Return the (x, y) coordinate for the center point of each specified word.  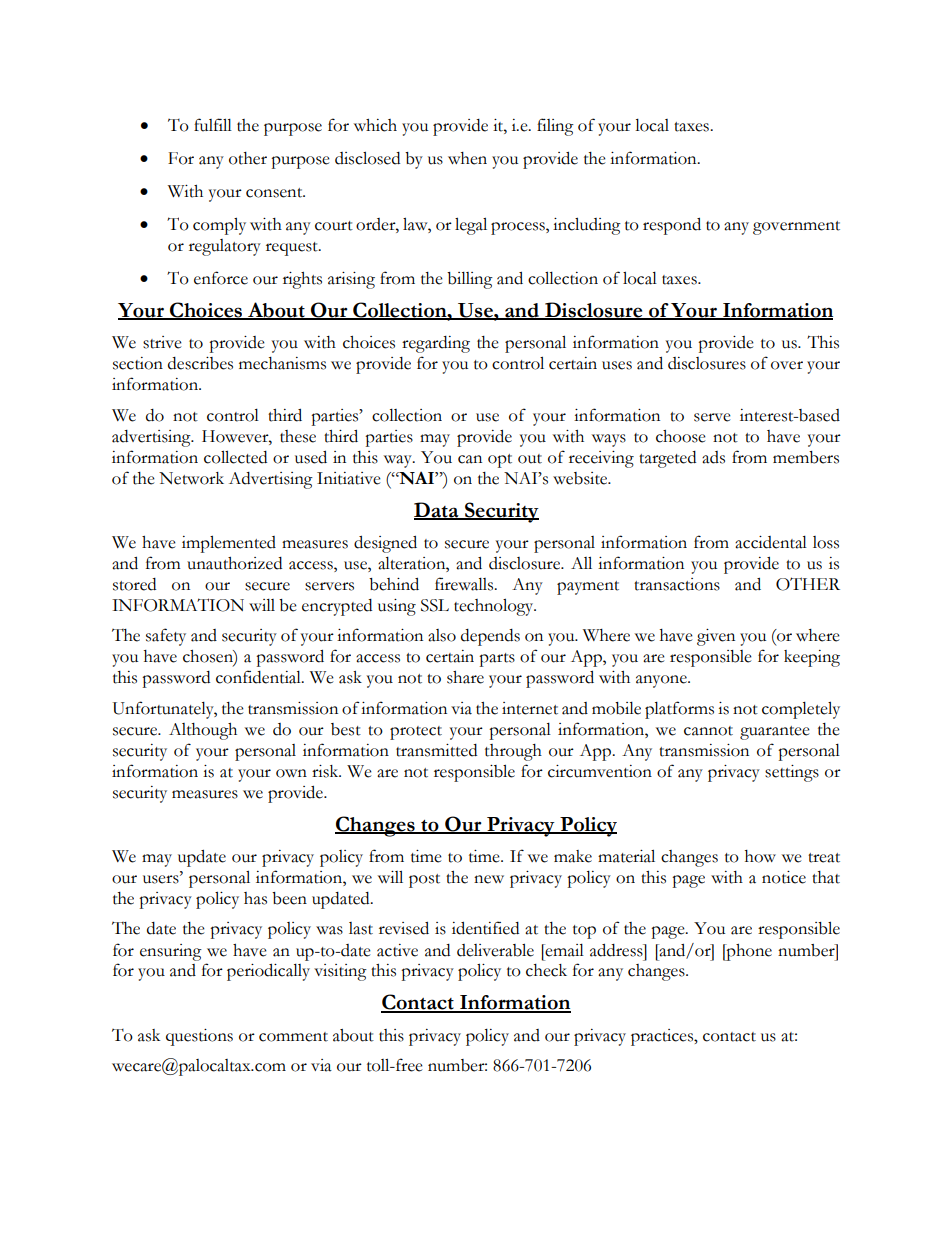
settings (792, 773)
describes (200, 363)
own (291, 773)
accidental (771, 542)
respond (672, 226)
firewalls (465, 584)
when (467, 158)
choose (681, 436)
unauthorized (234, 563)
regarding (436, 344)
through (513, 752)
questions (199, 1037)
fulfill (213, 125)
